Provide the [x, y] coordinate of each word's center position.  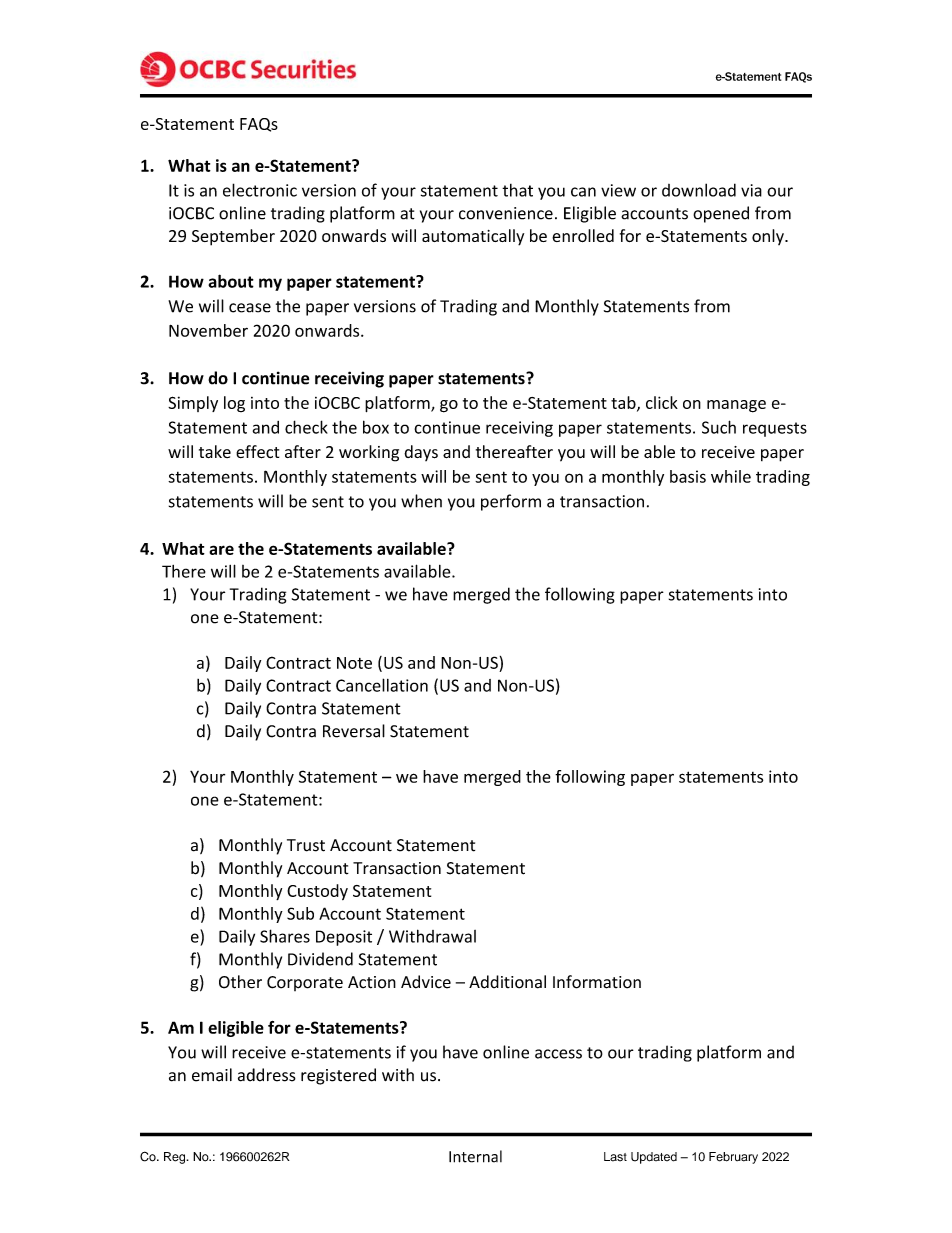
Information [597, 982]
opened [721, 214]
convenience [506, 213]
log [234, 404]
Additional [507, 982]
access [558, 1054]
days [421, 453]
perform [511, 502]
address [267, 1075]
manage [736, 406]
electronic [260, 190]
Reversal [354, 731]
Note [354, 663]
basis [688, 476]
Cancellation [382, 685]
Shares [285, 936]
